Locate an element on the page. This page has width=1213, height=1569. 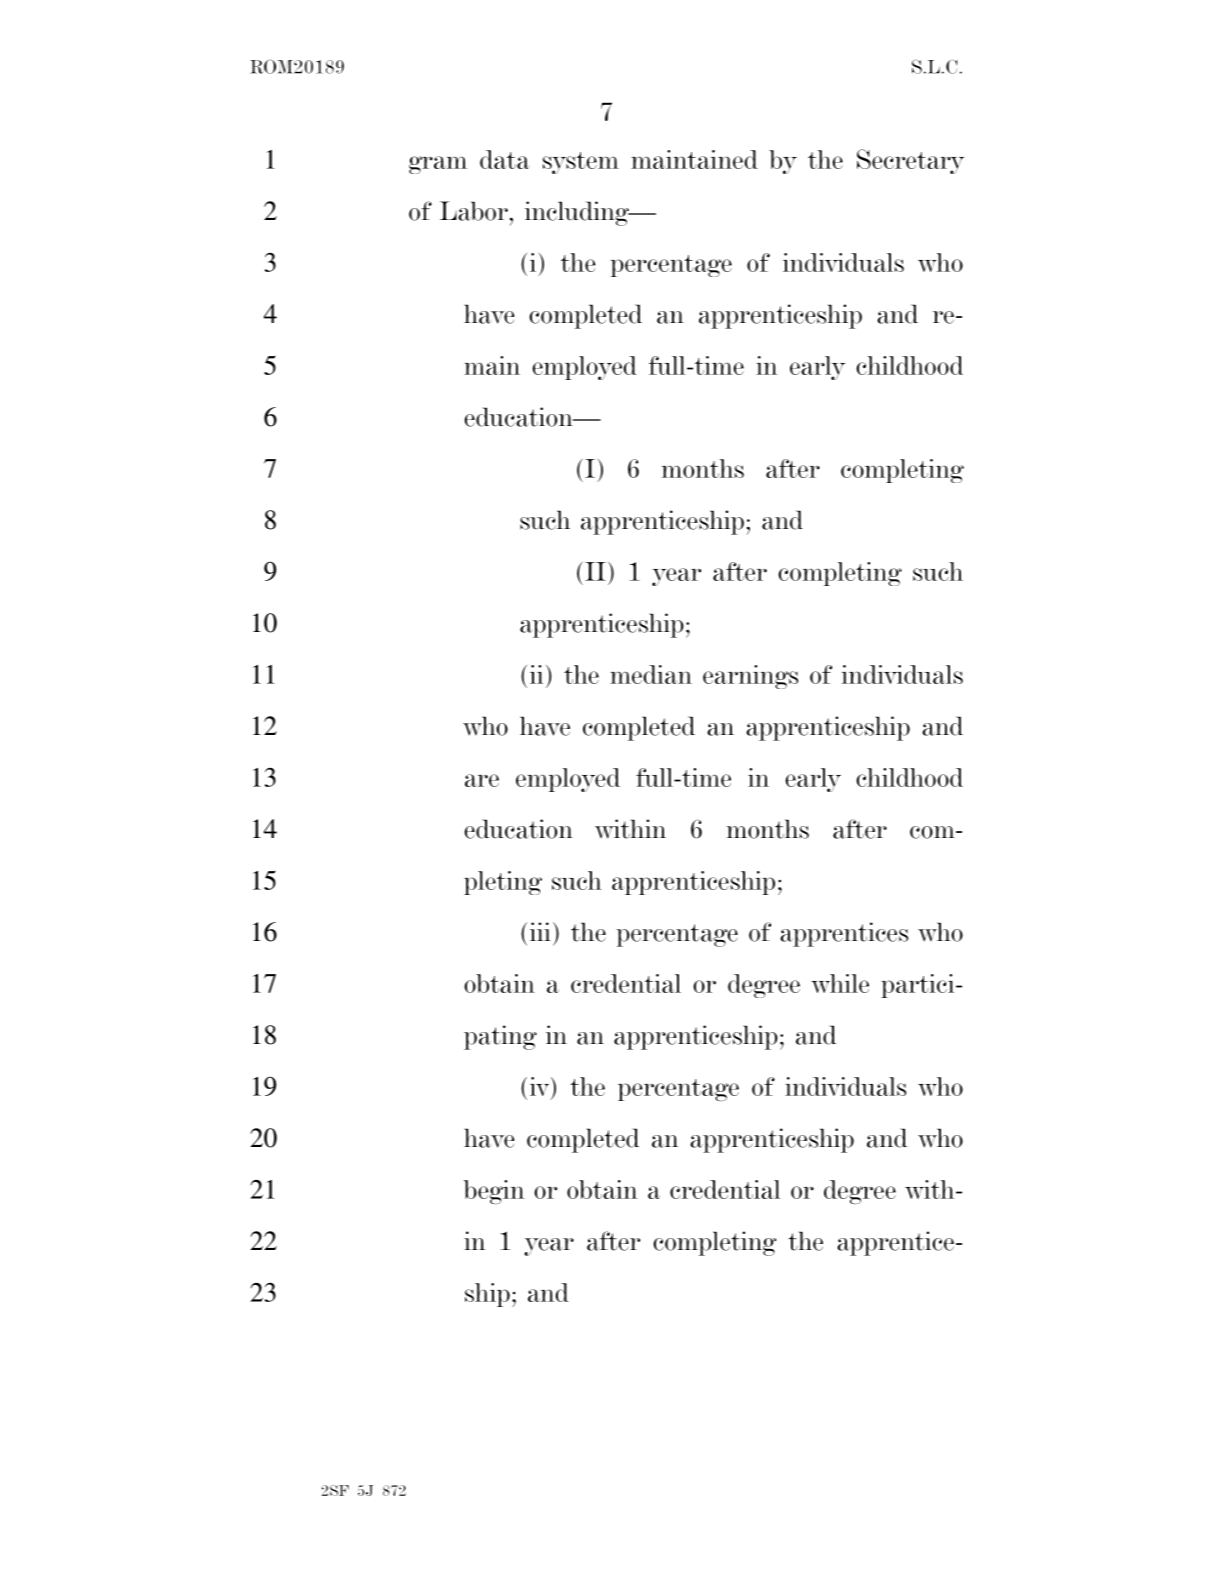
earnings is located at coordinates (750, 677).
